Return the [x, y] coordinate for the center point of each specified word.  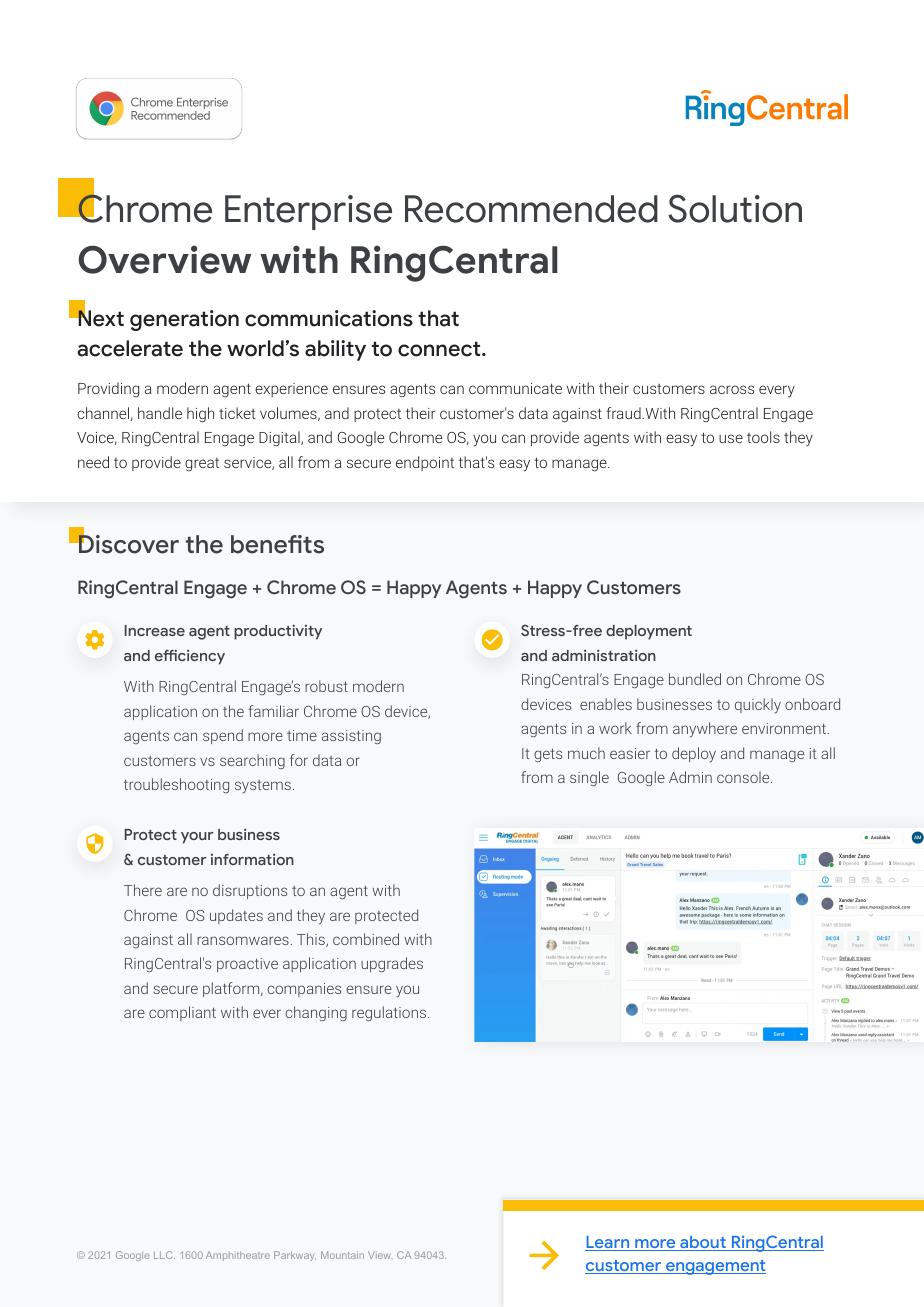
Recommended [531, 209]
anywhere [705, 730]
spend [223, 736]
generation [184, 320]
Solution [735, 208]
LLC [164, 1255]
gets [548, 755]
